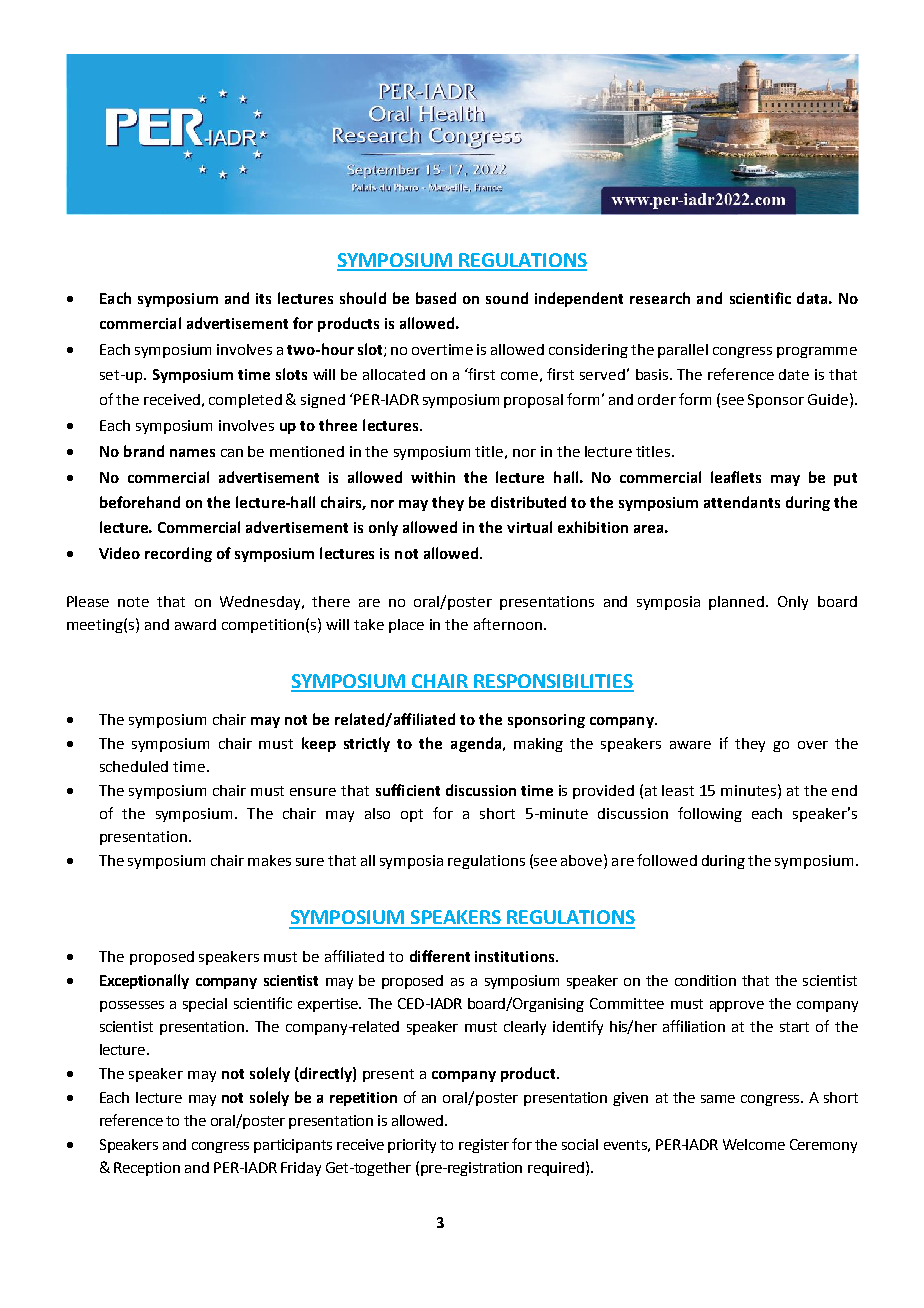 The width and height of the screenshot is (924, 1308). What do you see at coordinates (817, 352) in the screenshot?
I see `programme` at bounding box center [817, 352].
